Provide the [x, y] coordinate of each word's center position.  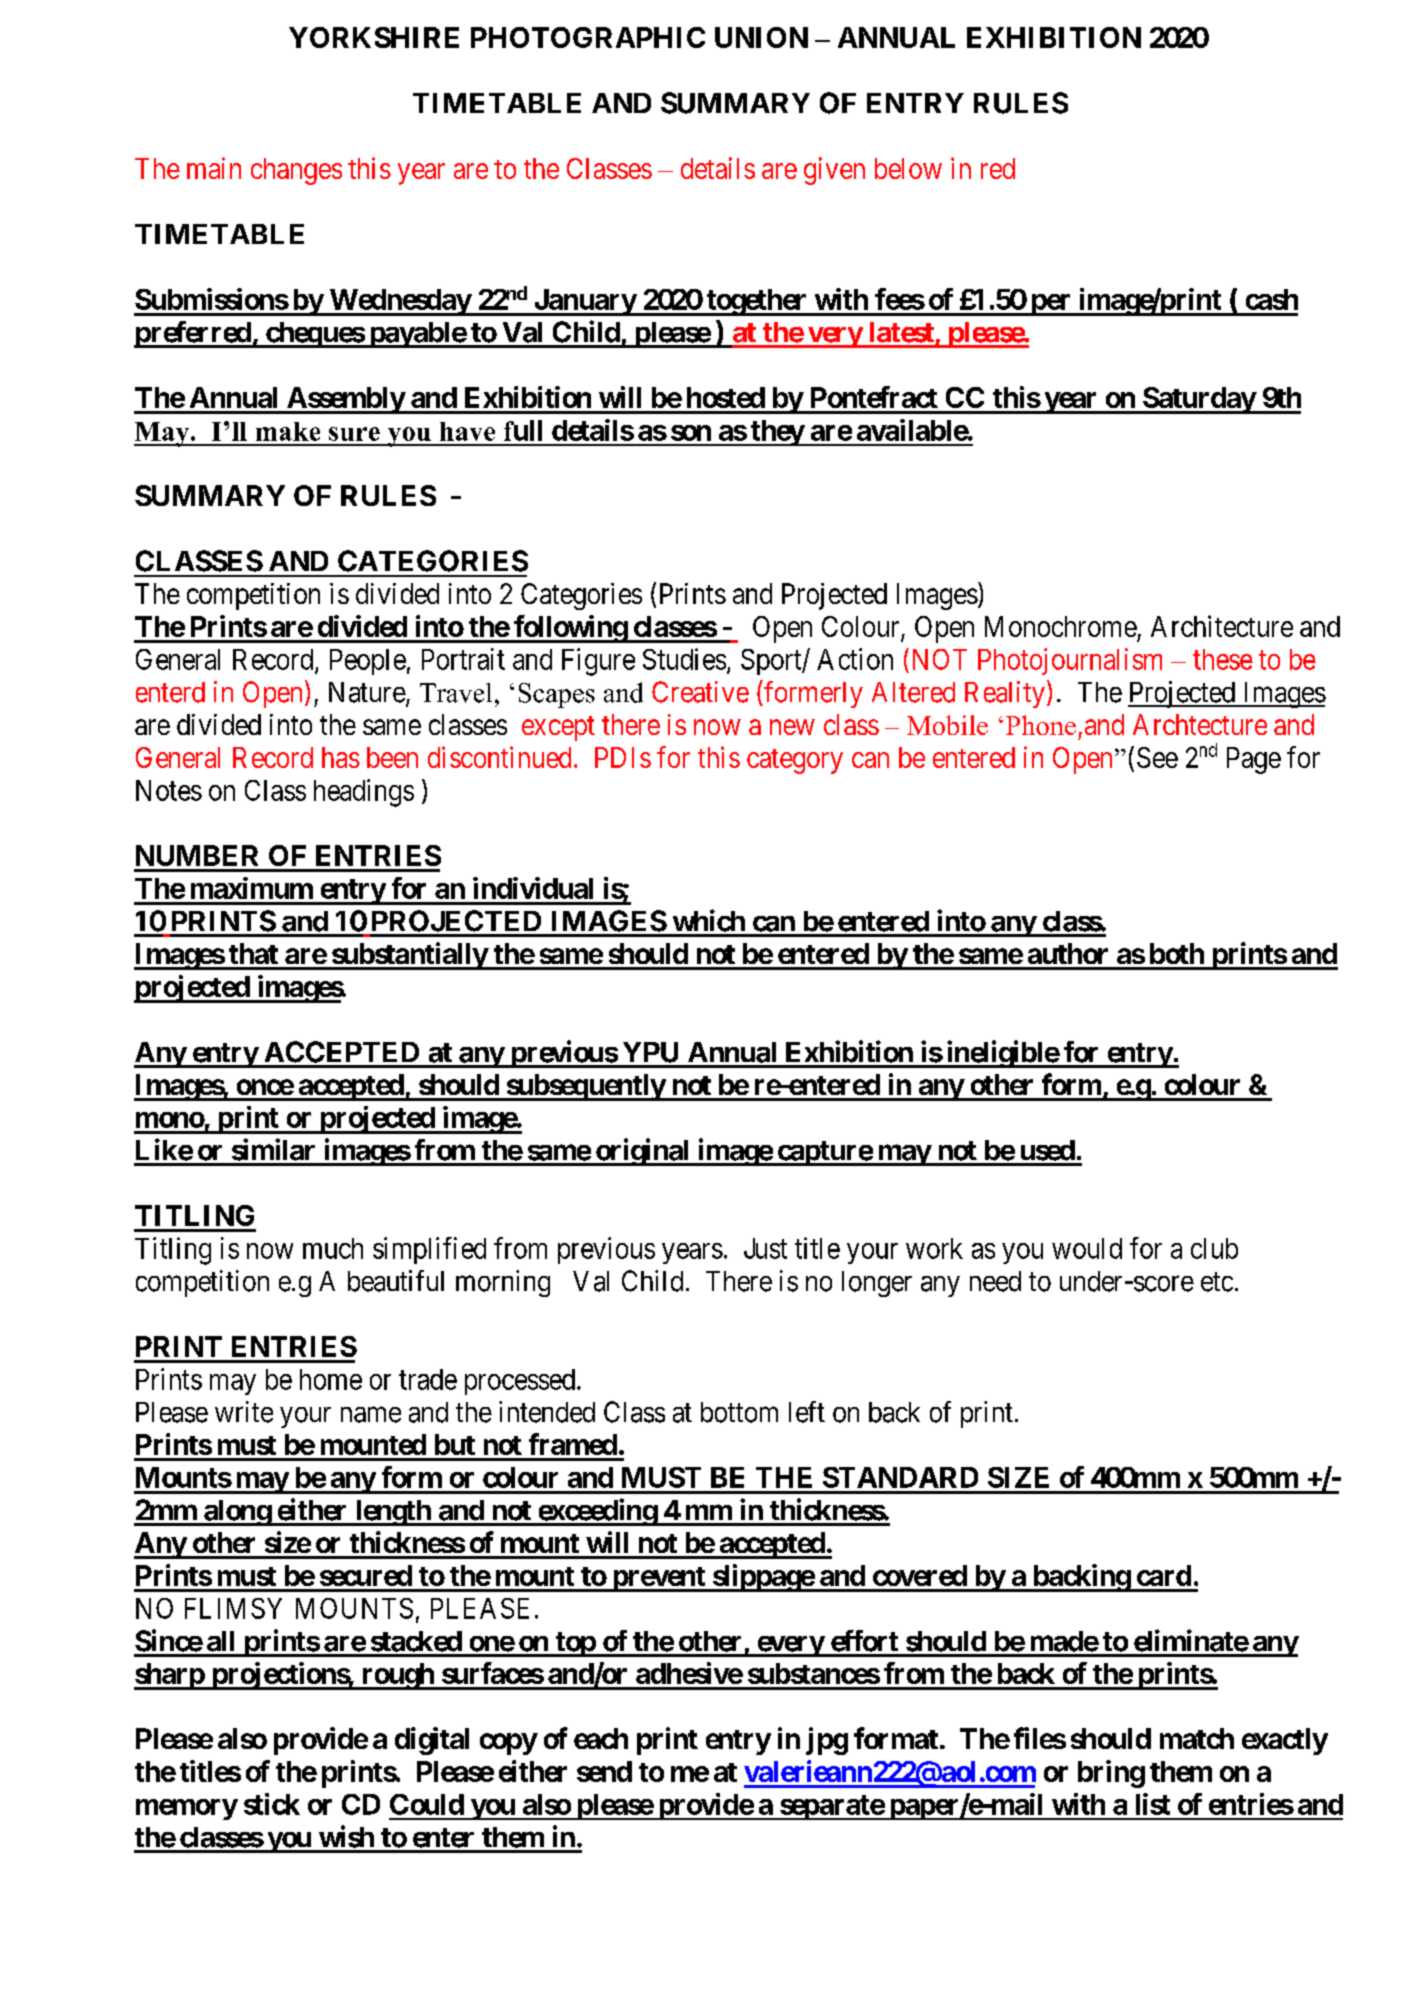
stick [272, 1804]
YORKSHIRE [374, 37]
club [1214, 1248]
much [333, 1248]
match [1197, 1738]
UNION [761, 37]
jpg [827, 1741]
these [1223, 659]
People [368, 662]
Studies [684, 659]
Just [765, 1248]
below [908, 168]
